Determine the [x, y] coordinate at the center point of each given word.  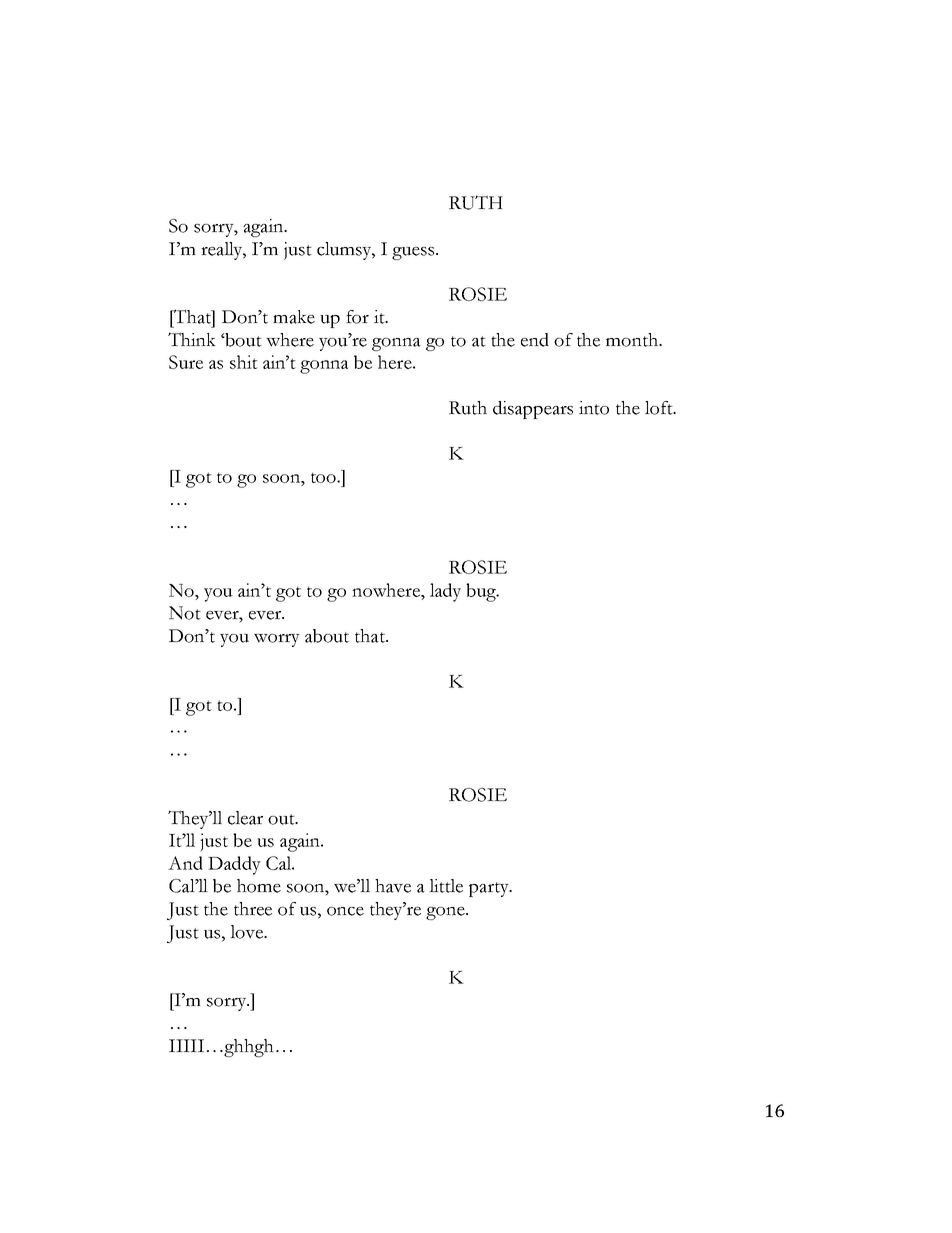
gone [446, 913]
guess [413, 253]
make [294, 317]
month [633, 340]
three [253, 909]
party [490, 889]
